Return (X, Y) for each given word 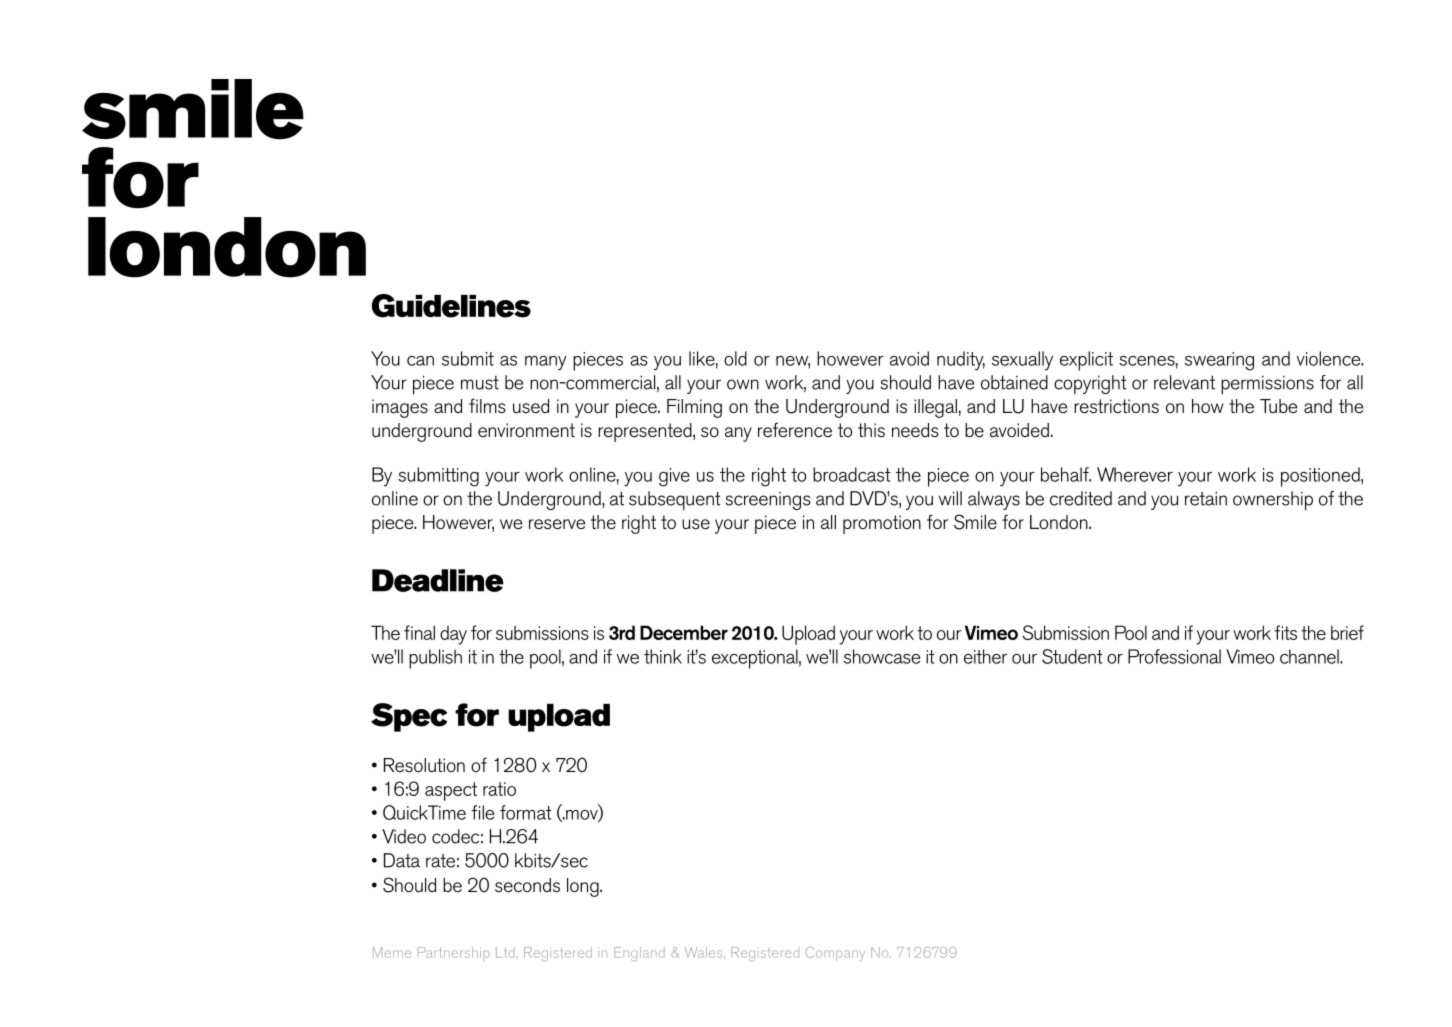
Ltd (505, 952)
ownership (1273, 501)
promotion (882, 524)
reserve (557, 524)
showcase (882, 656)
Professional (1174, 656)
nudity (961, 361)
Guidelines (451, 306)
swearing (1219, 361)
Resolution (424, 765)
